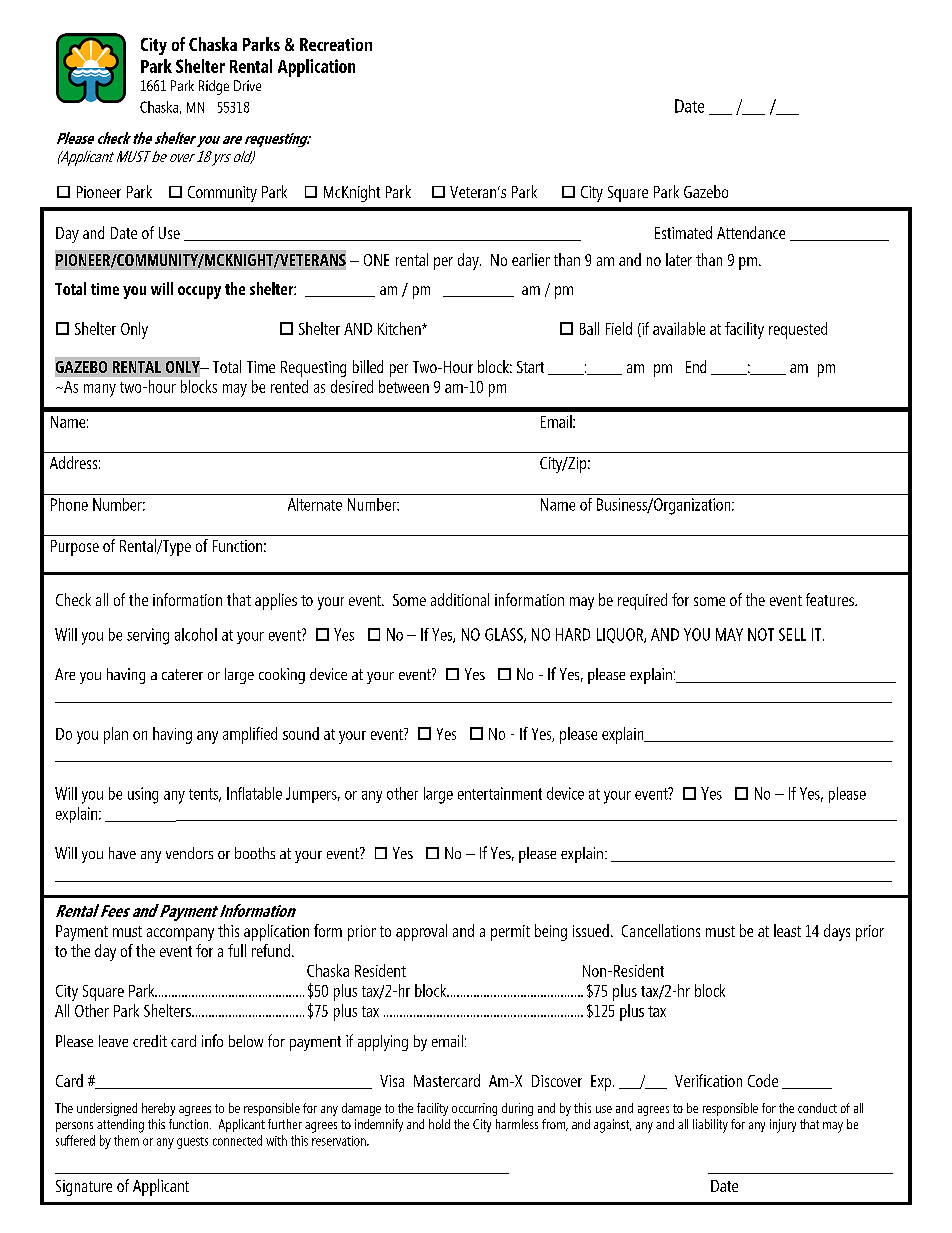 Image resolution: width=952 pixels, height=1233 pixels. I want to click on vendors, so click(189, 853).
